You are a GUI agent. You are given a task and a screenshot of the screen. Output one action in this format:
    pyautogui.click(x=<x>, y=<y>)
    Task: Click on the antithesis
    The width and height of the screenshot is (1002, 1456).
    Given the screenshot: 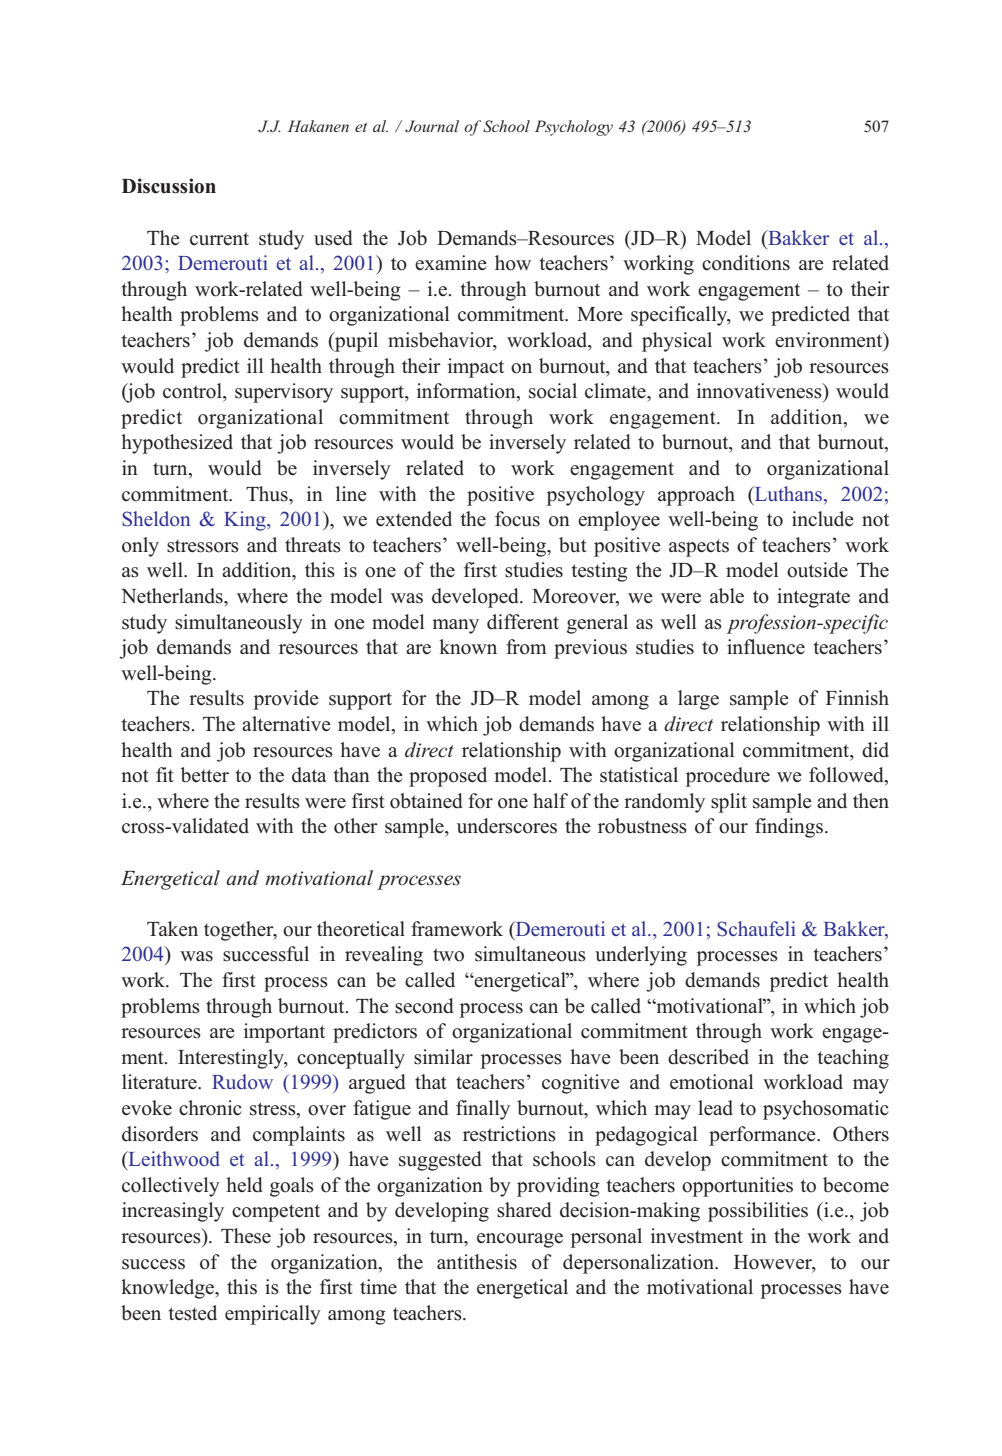 What is the action you would take?
    pyautogui.click(x=477, y=1262)
